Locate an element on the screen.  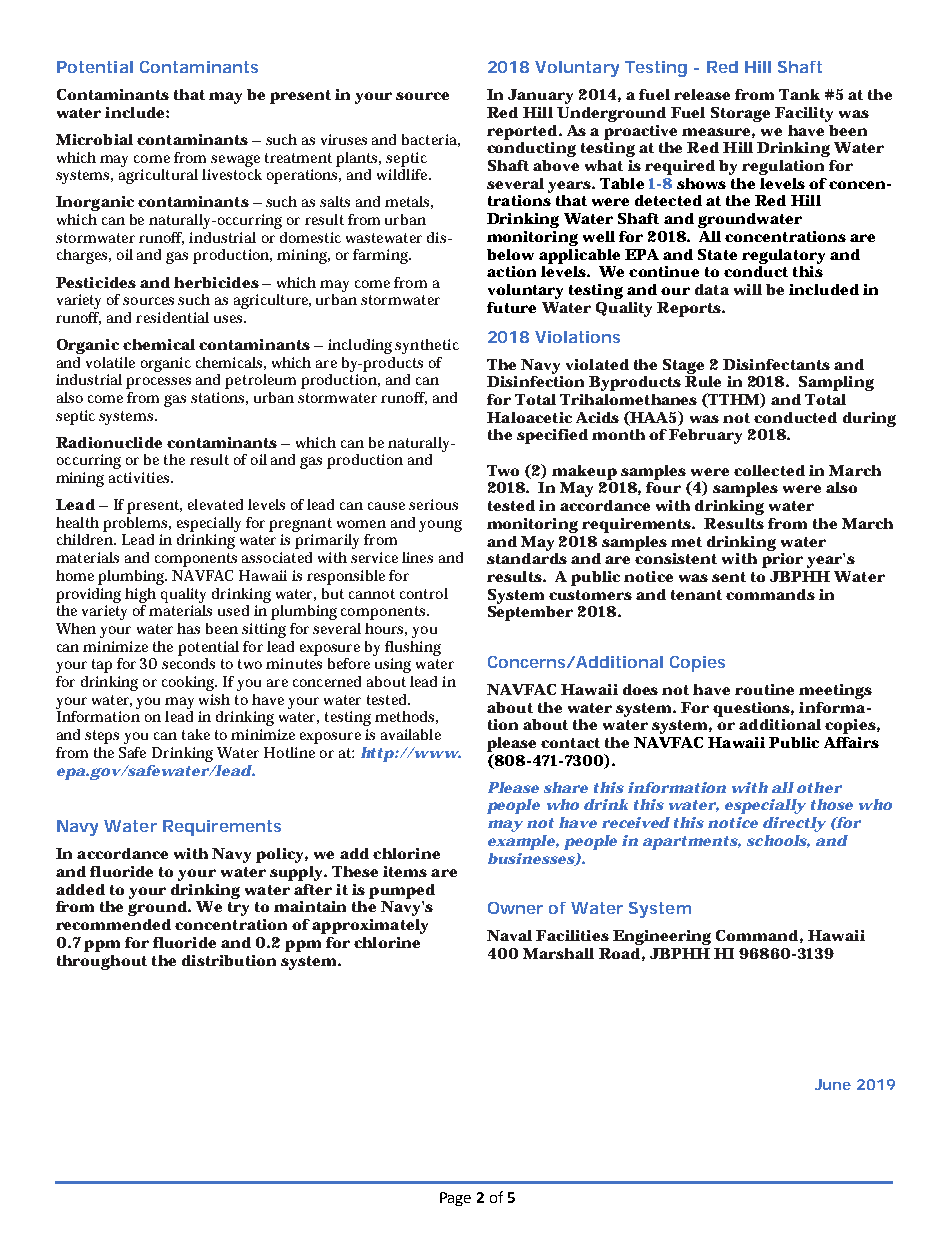
Page is located at coordinates (455, 1199).
